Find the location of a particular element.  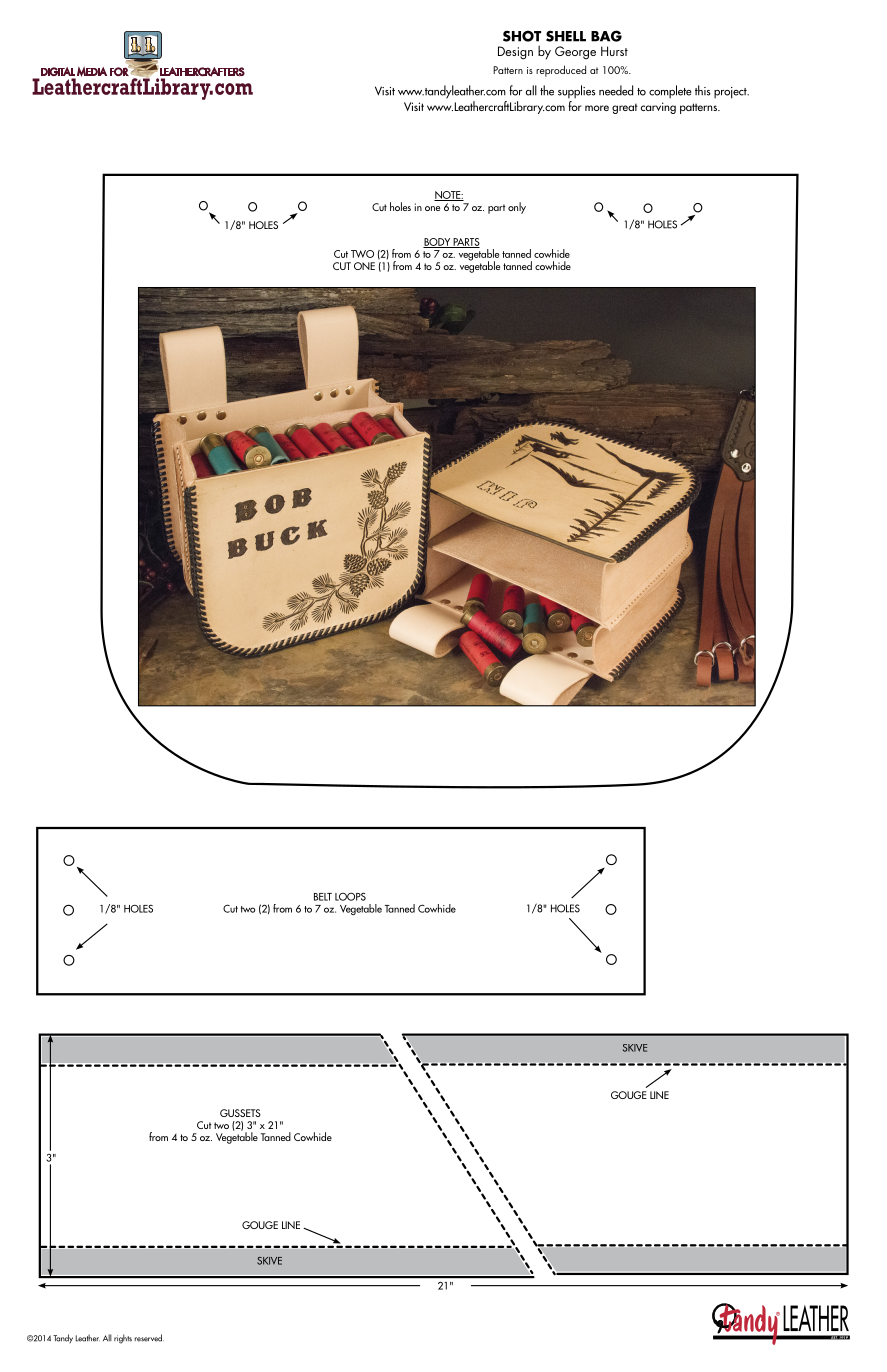

GUSSETS is located at coordinates (240, 1113).
